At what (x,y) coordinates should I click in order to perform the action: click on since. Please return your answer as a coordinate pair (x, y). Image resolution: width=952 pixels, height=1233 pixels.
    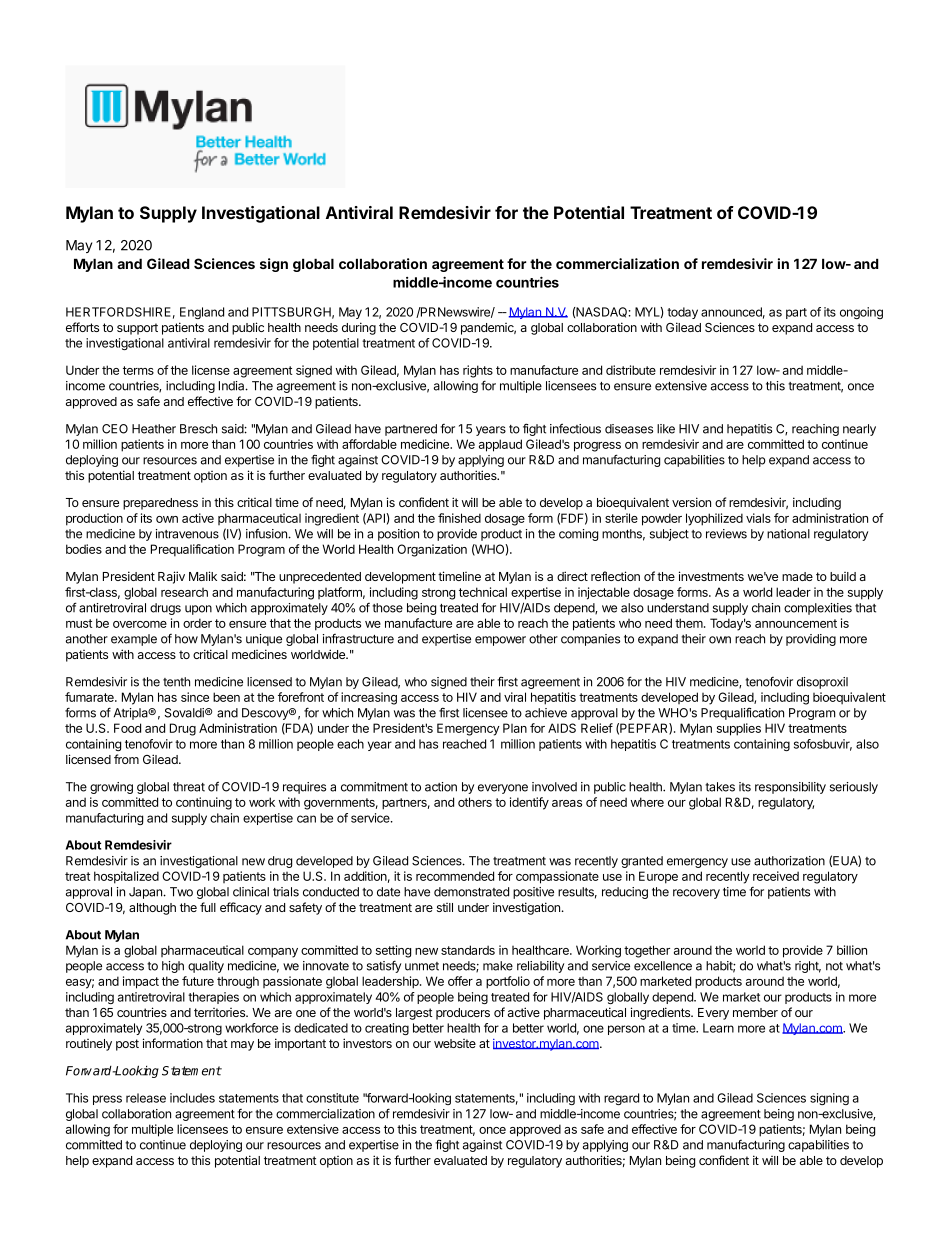
    Looking at the image, I should click on (195, 697).
